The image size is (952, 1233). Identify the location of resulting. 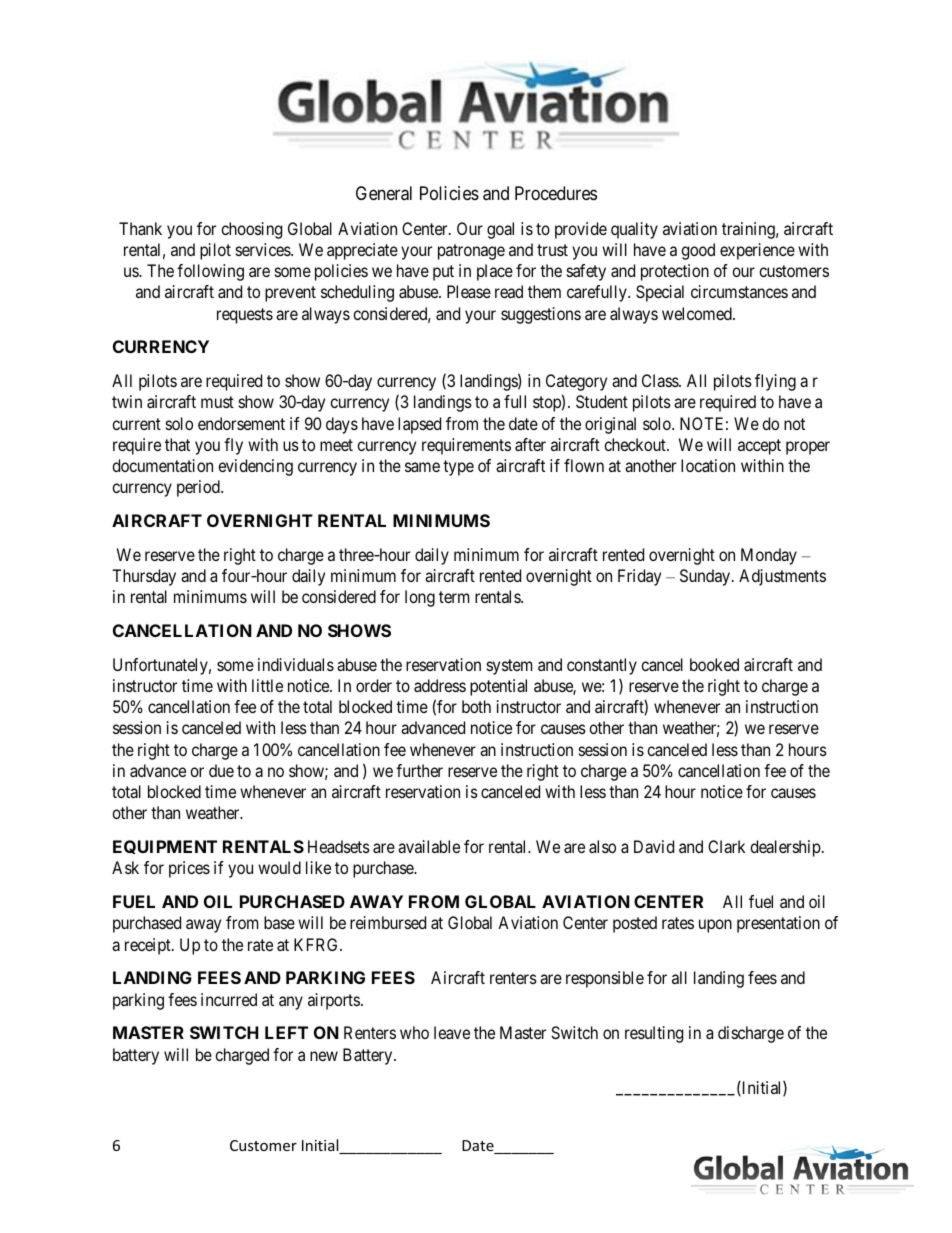
(654, 1034).
